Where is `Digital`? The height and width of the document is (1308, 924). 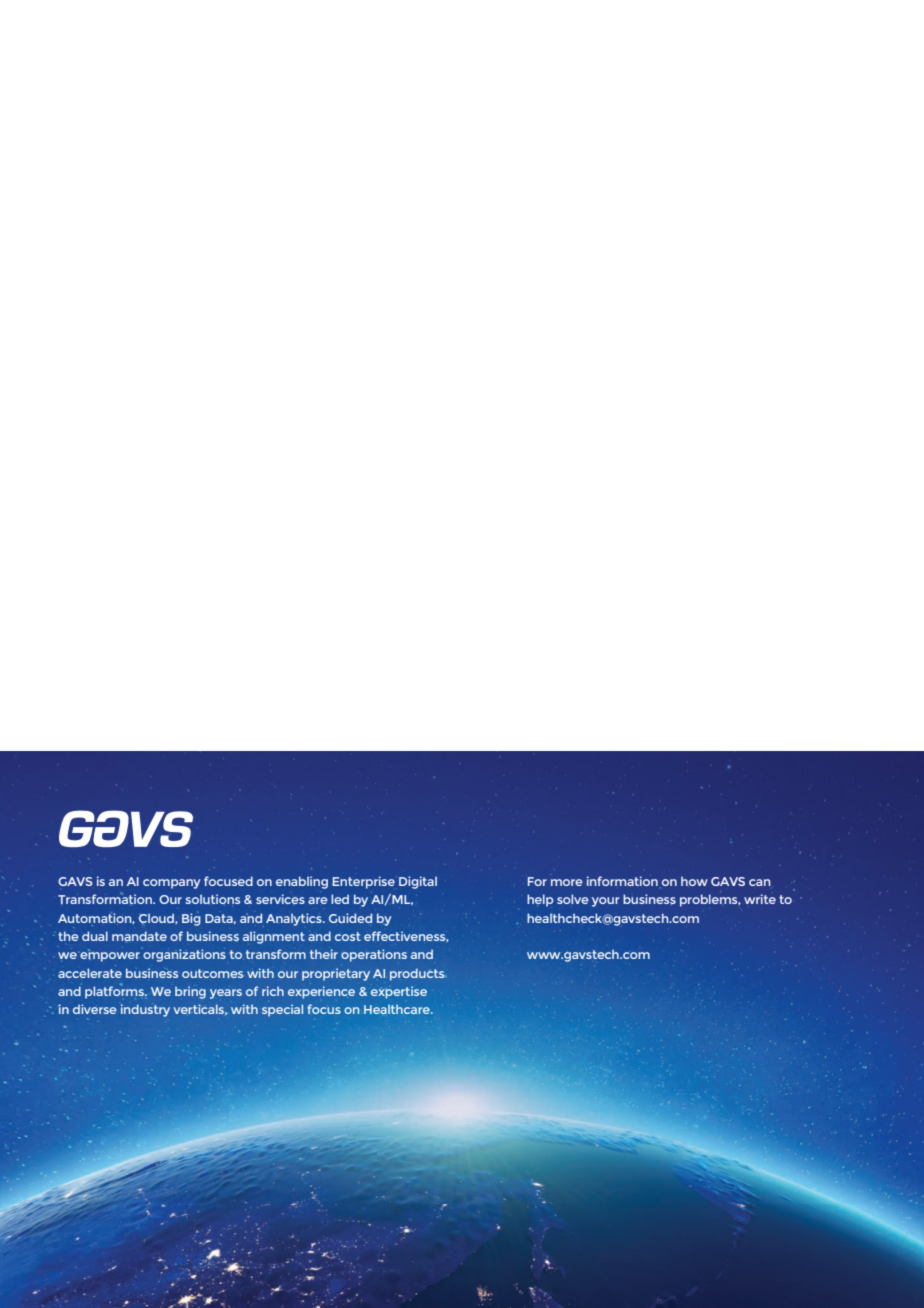
Digital is located at coordinates (418, 882).
